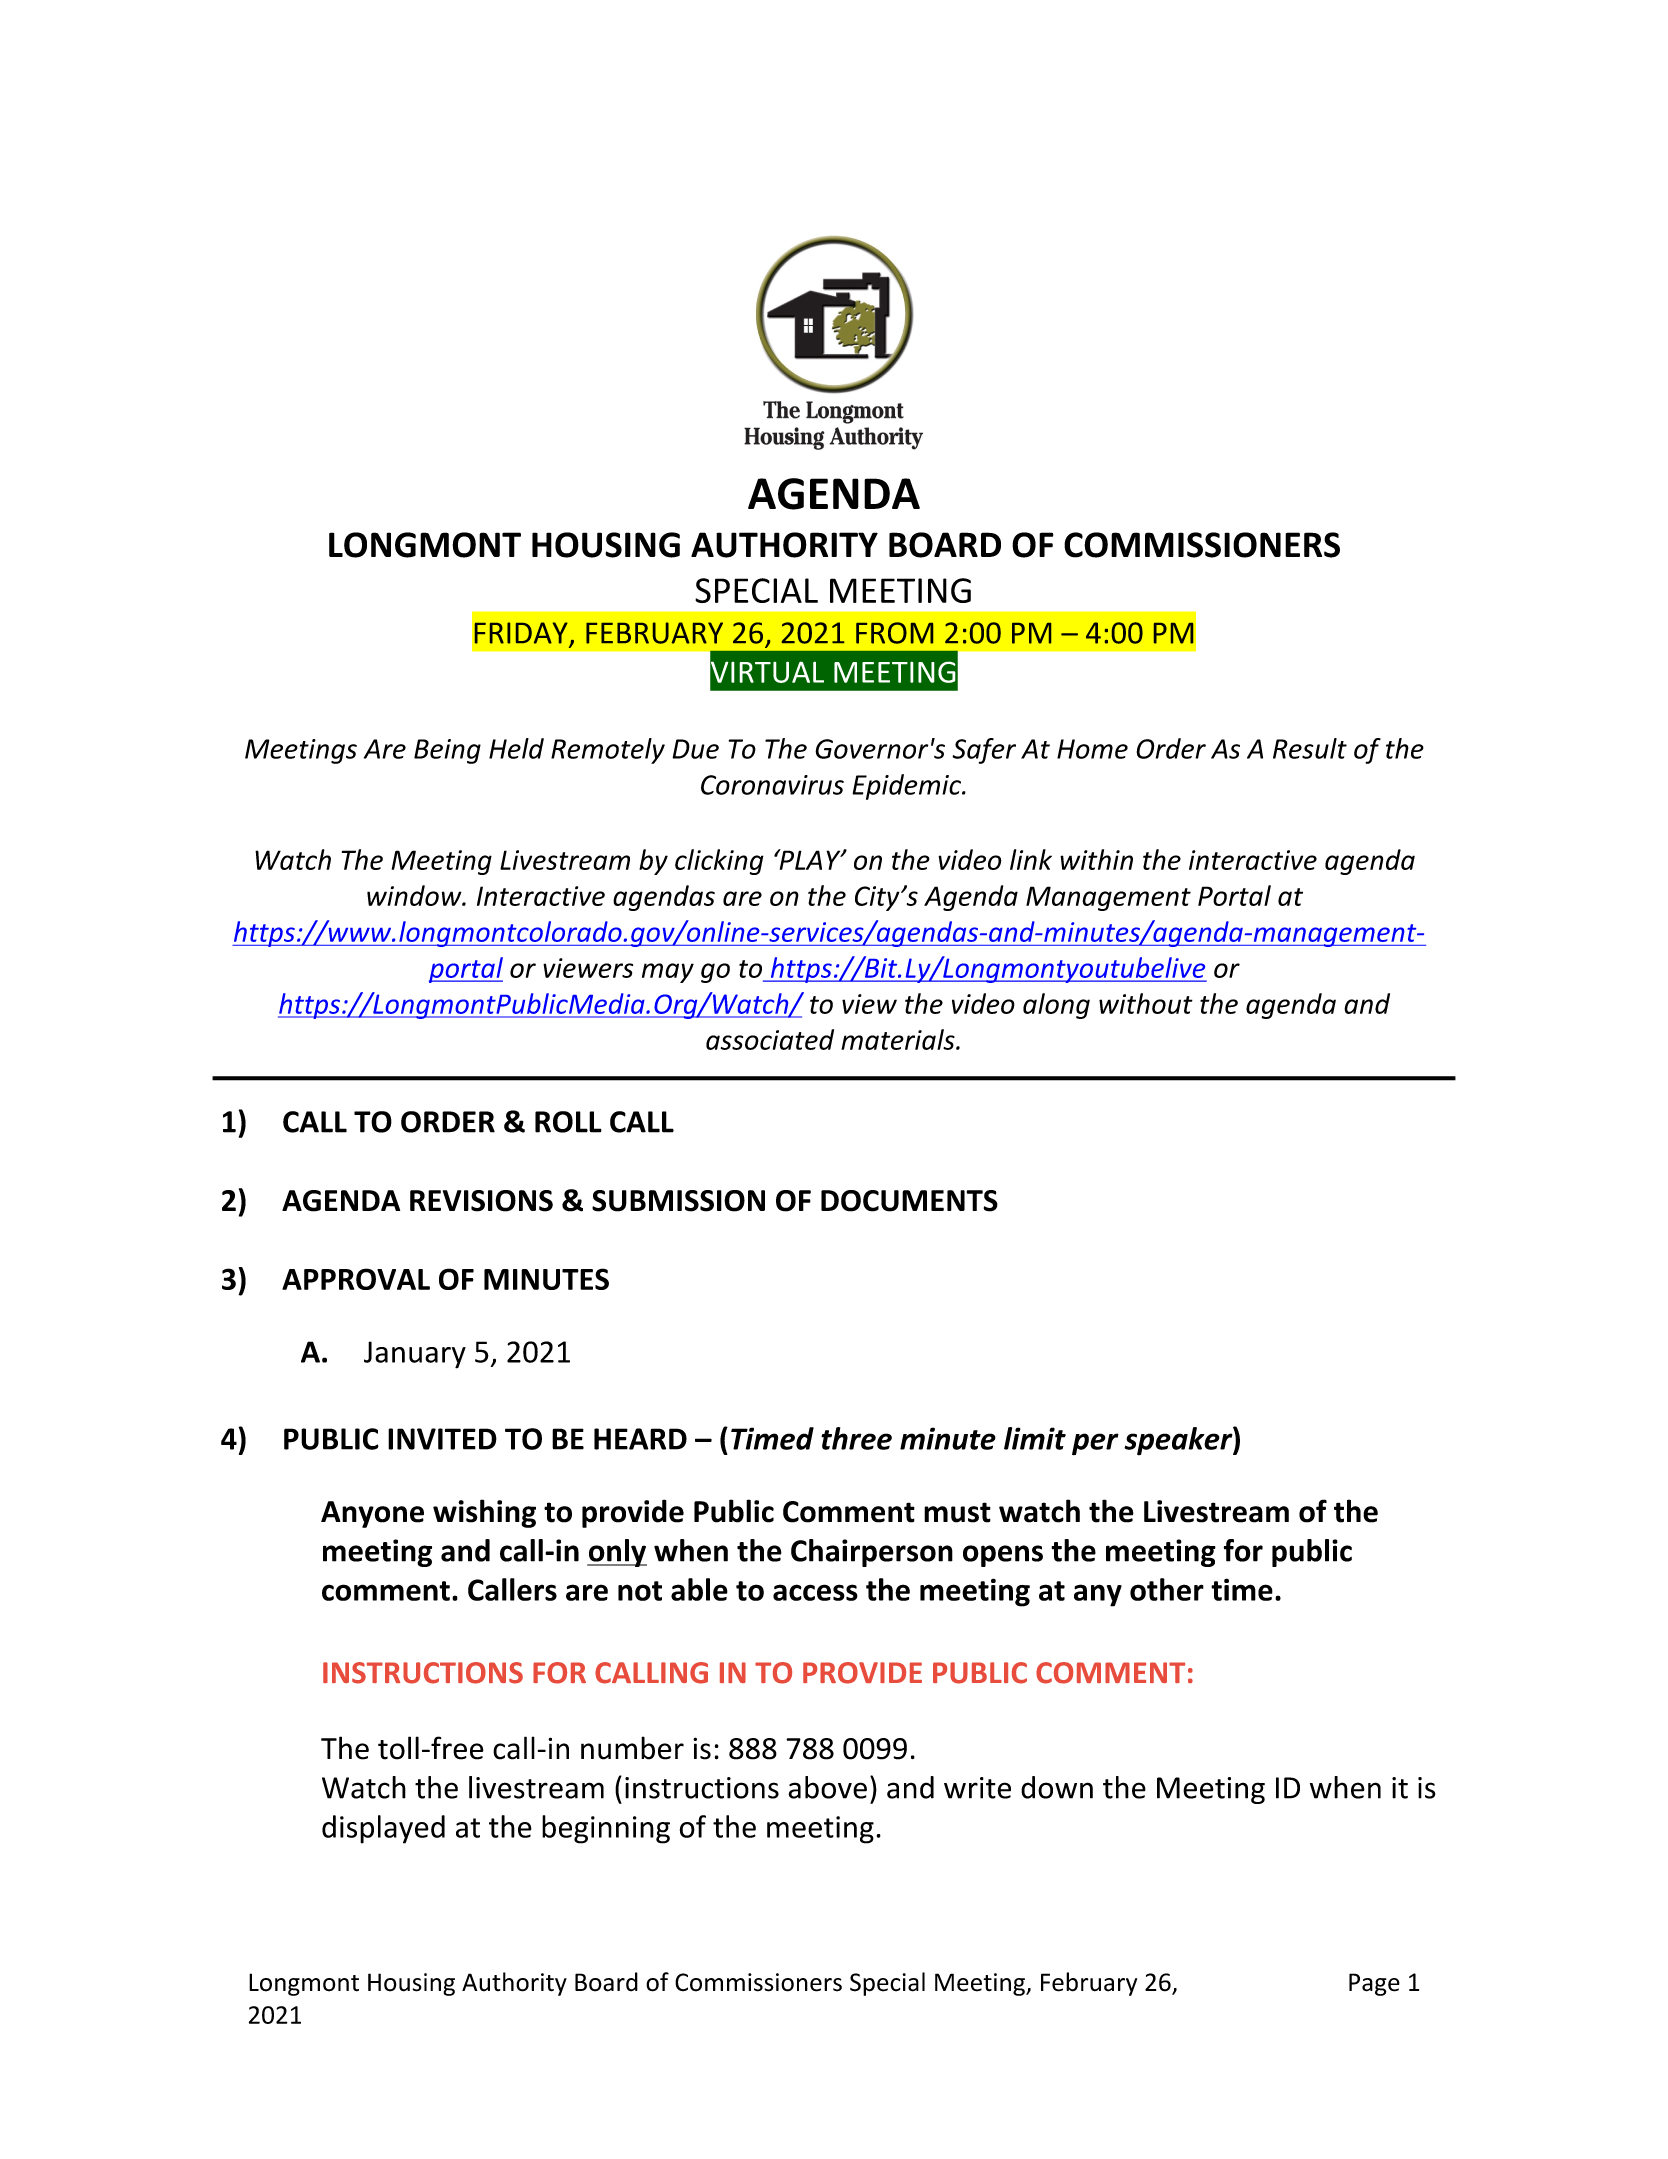 The image size is (1668, 2159). Describe the element at coordinates (415, 1355) in the screenshot. I see `January` at that location.
